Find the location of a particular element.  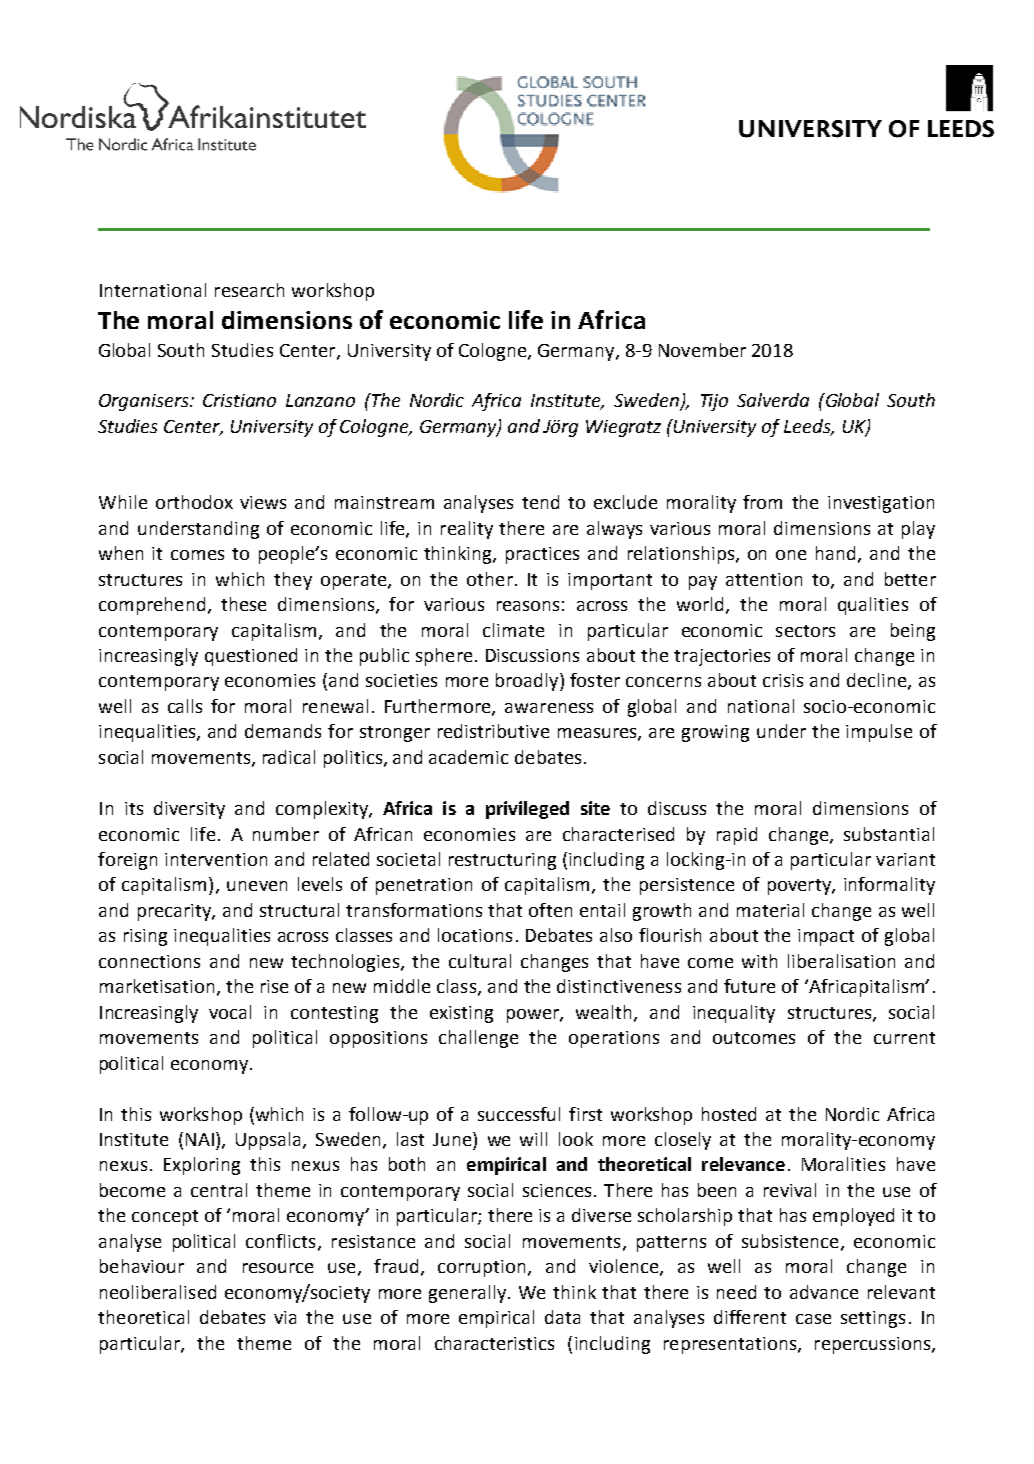

diversity is located at coordinates (189, 810).
